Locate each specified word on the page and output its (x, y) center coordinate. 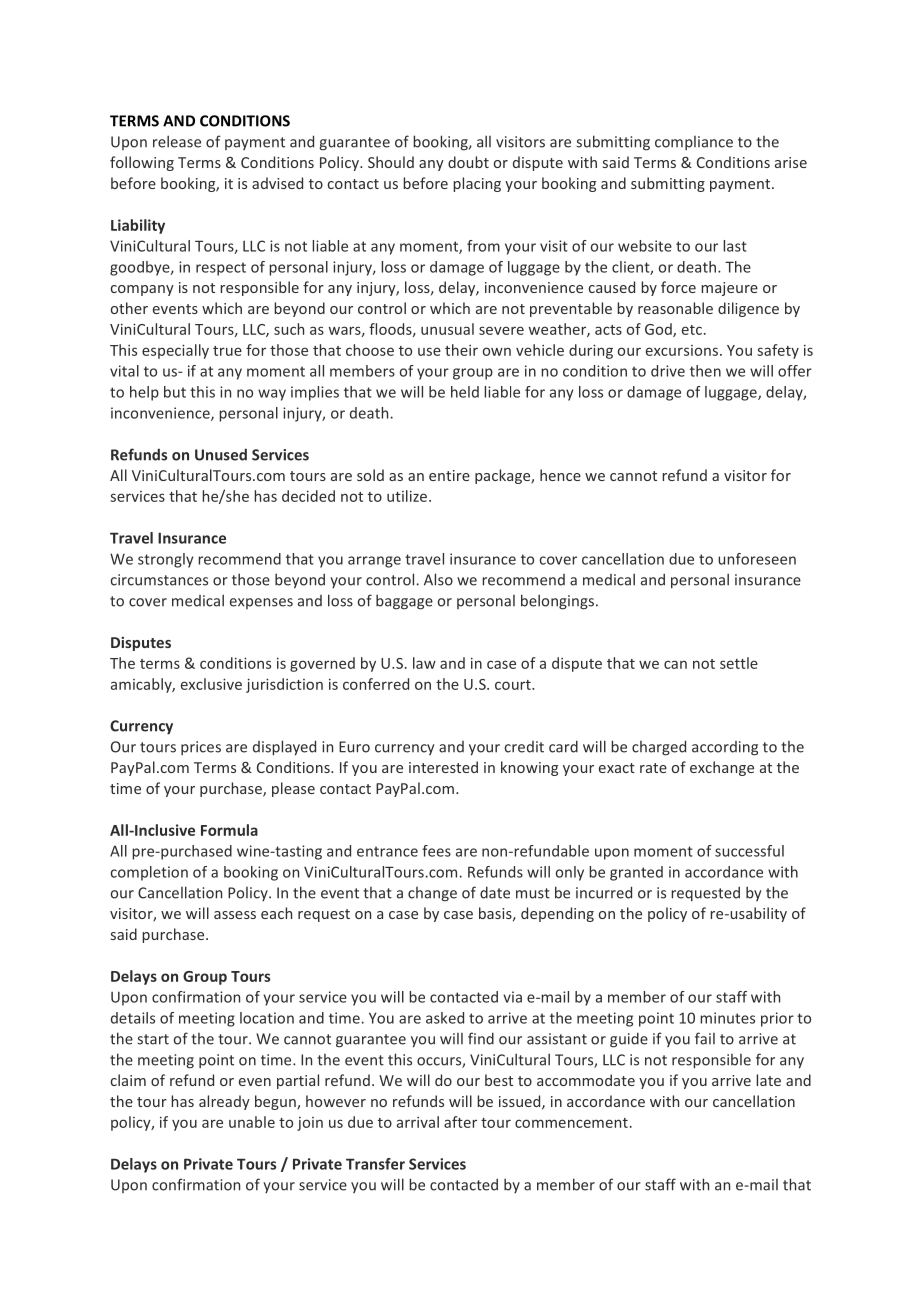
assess (235, 915)
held (465, 392)
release (177, 141)
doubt (468, 162)
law (424, 663)
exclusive (211, 684)
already (224, 1102)
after (460, 1122)
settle (739, 663)
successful (749, 851)
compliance (694, 143)
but (175, 392)
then (705, 371)
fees (436, 851)
